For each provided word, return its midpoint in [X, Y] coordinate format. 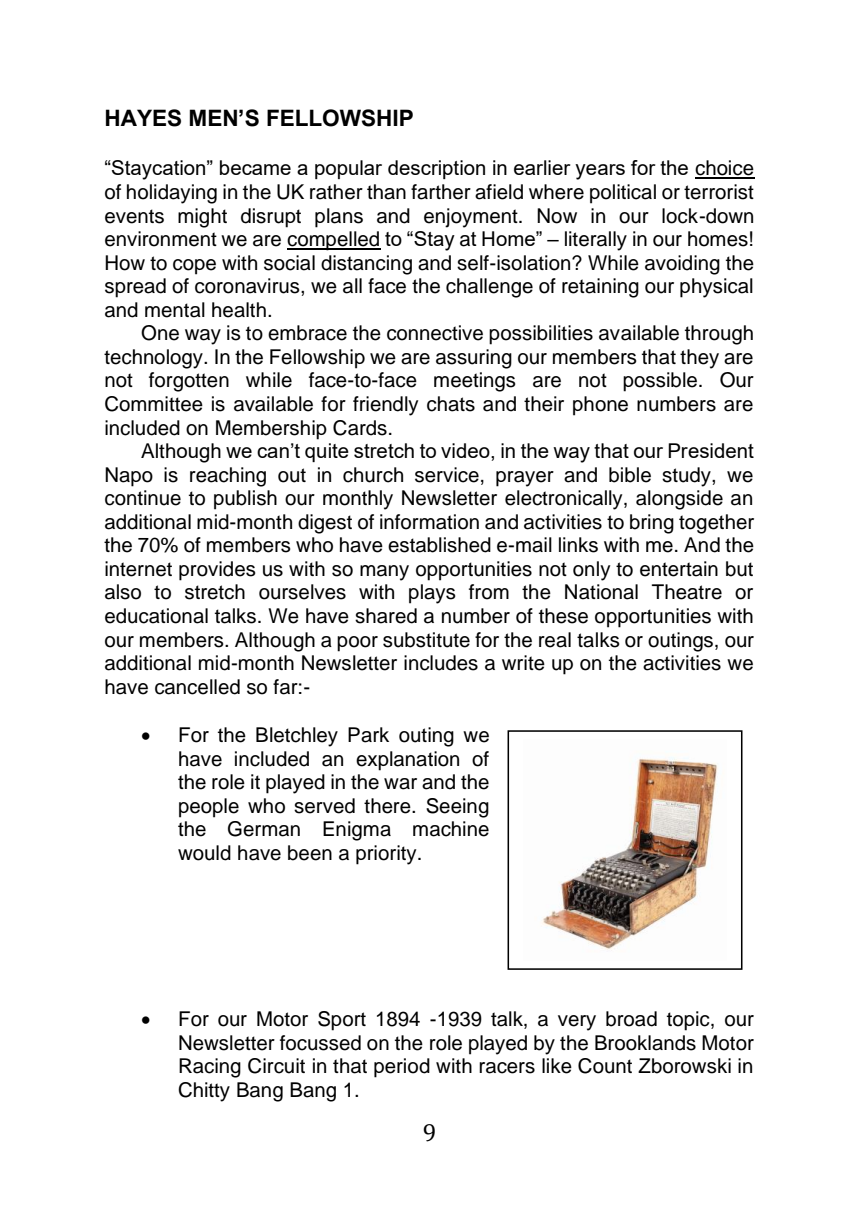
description [436, 169]
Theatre [687, 592]
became [255, 167]
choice [725, 169]
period [402, 1068]
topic [689, 1021]
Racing [210, 1068]
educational [156, 616]
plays [432, 594]
